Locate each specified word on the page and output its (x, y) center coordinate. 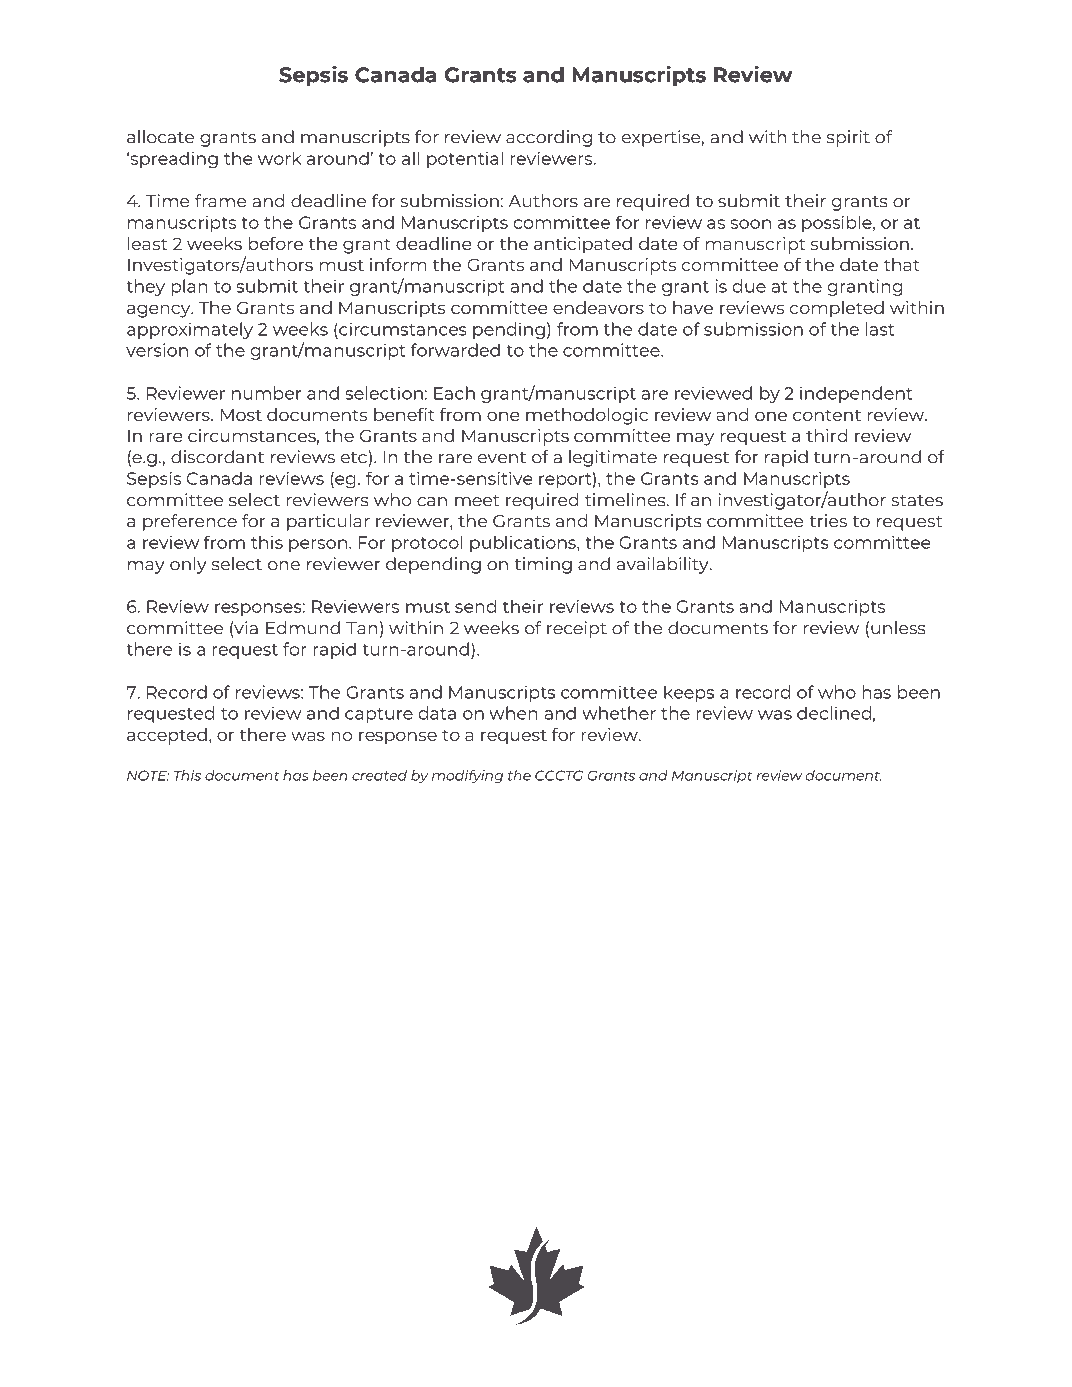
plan (189, 287)
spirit (848, 138)
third (826, 435)
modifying (467, 777)
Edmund (303, 628)
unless (898, 628)
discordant (217, 457)
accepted (167, 736)
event (502, 458)
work (280, 158)
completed (837, 309)
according (549, 138)
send (475, 606)
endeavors (598, 307)
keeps (689, 694)
